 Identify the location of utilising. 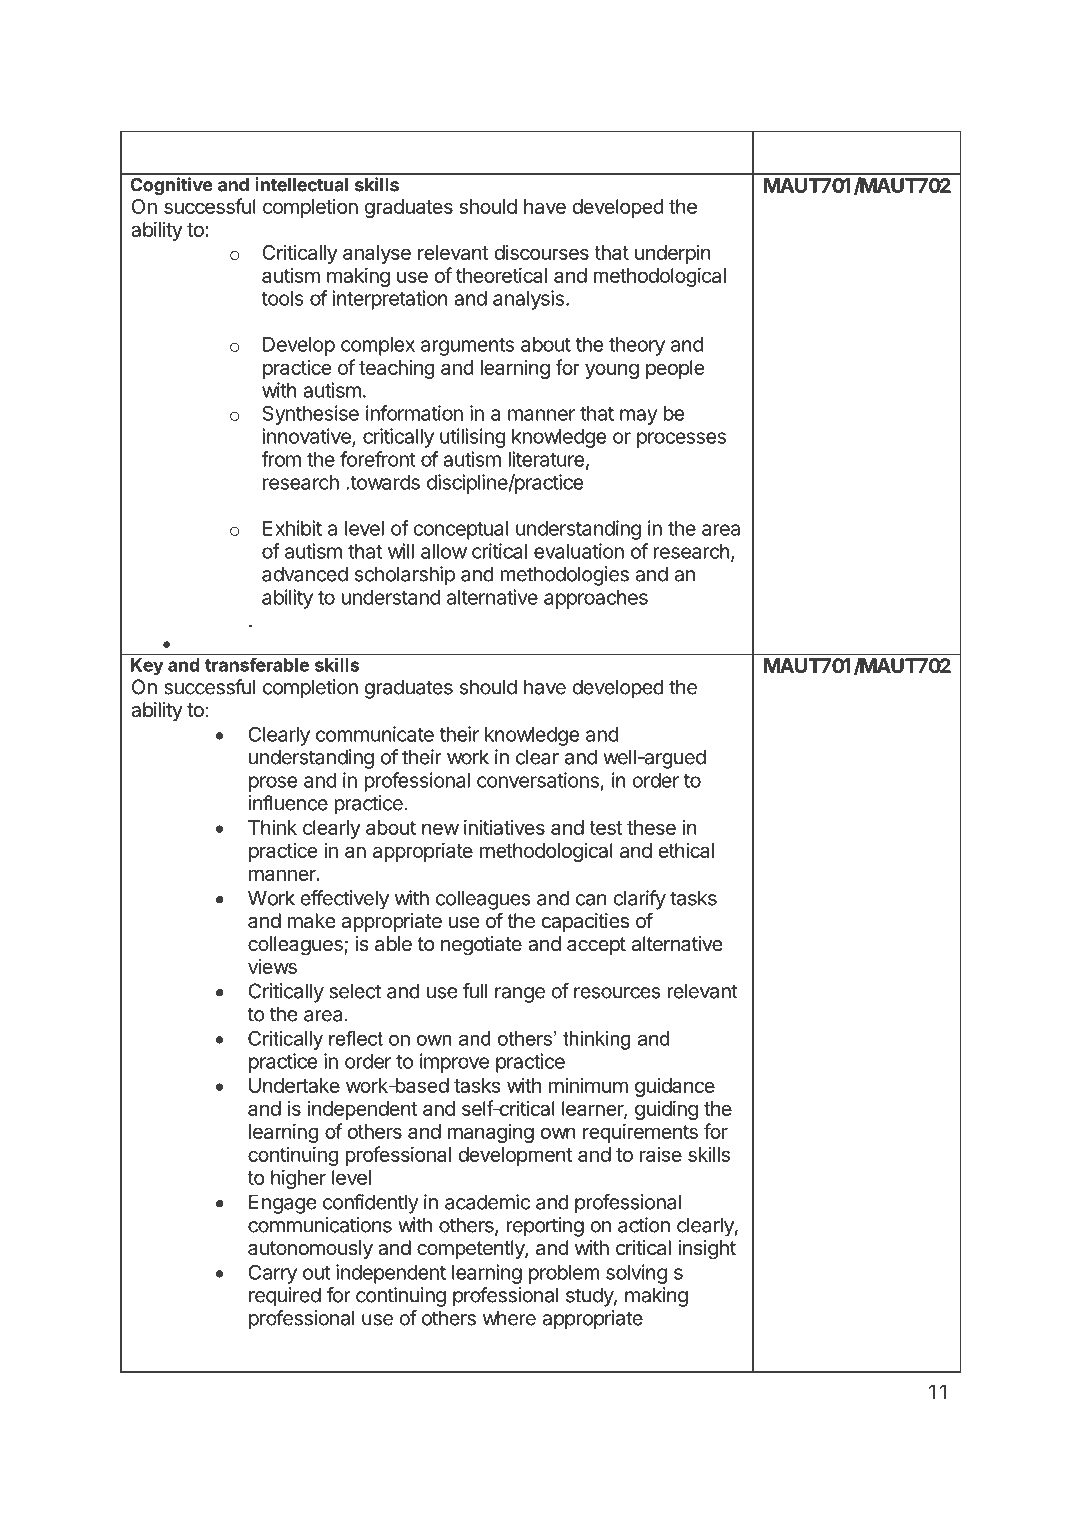
(473, 438).
